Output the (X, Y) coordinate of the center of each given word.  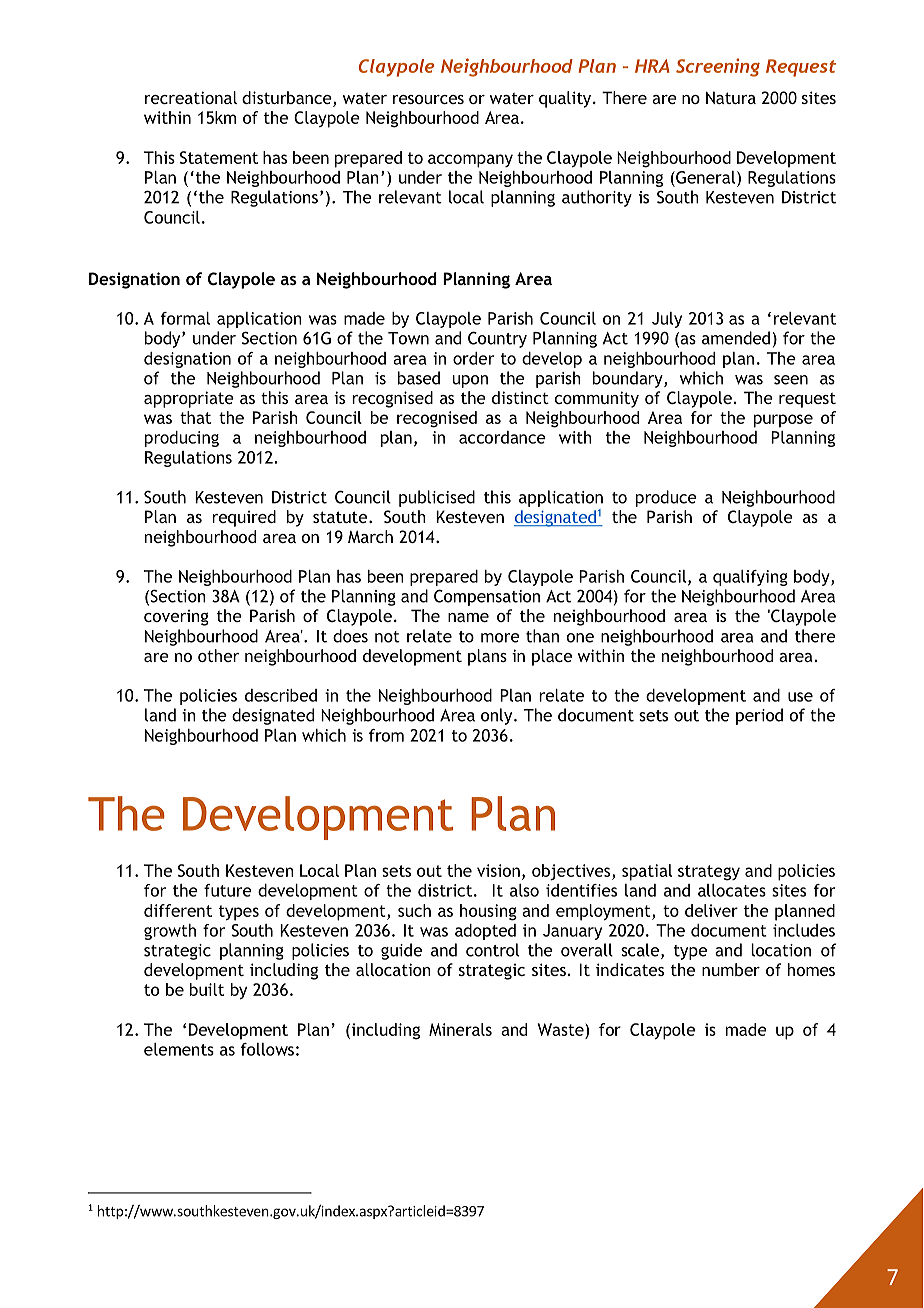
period (759, 716)
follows (267, 1049)
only (498, 716)
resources (428, 99)
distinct (520, 397)
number (731, 969)
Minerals (460, 1029)
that (195, 417)
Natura (731, 97)
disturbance (288, 99)
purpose (783, 421)
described (281, 695)
